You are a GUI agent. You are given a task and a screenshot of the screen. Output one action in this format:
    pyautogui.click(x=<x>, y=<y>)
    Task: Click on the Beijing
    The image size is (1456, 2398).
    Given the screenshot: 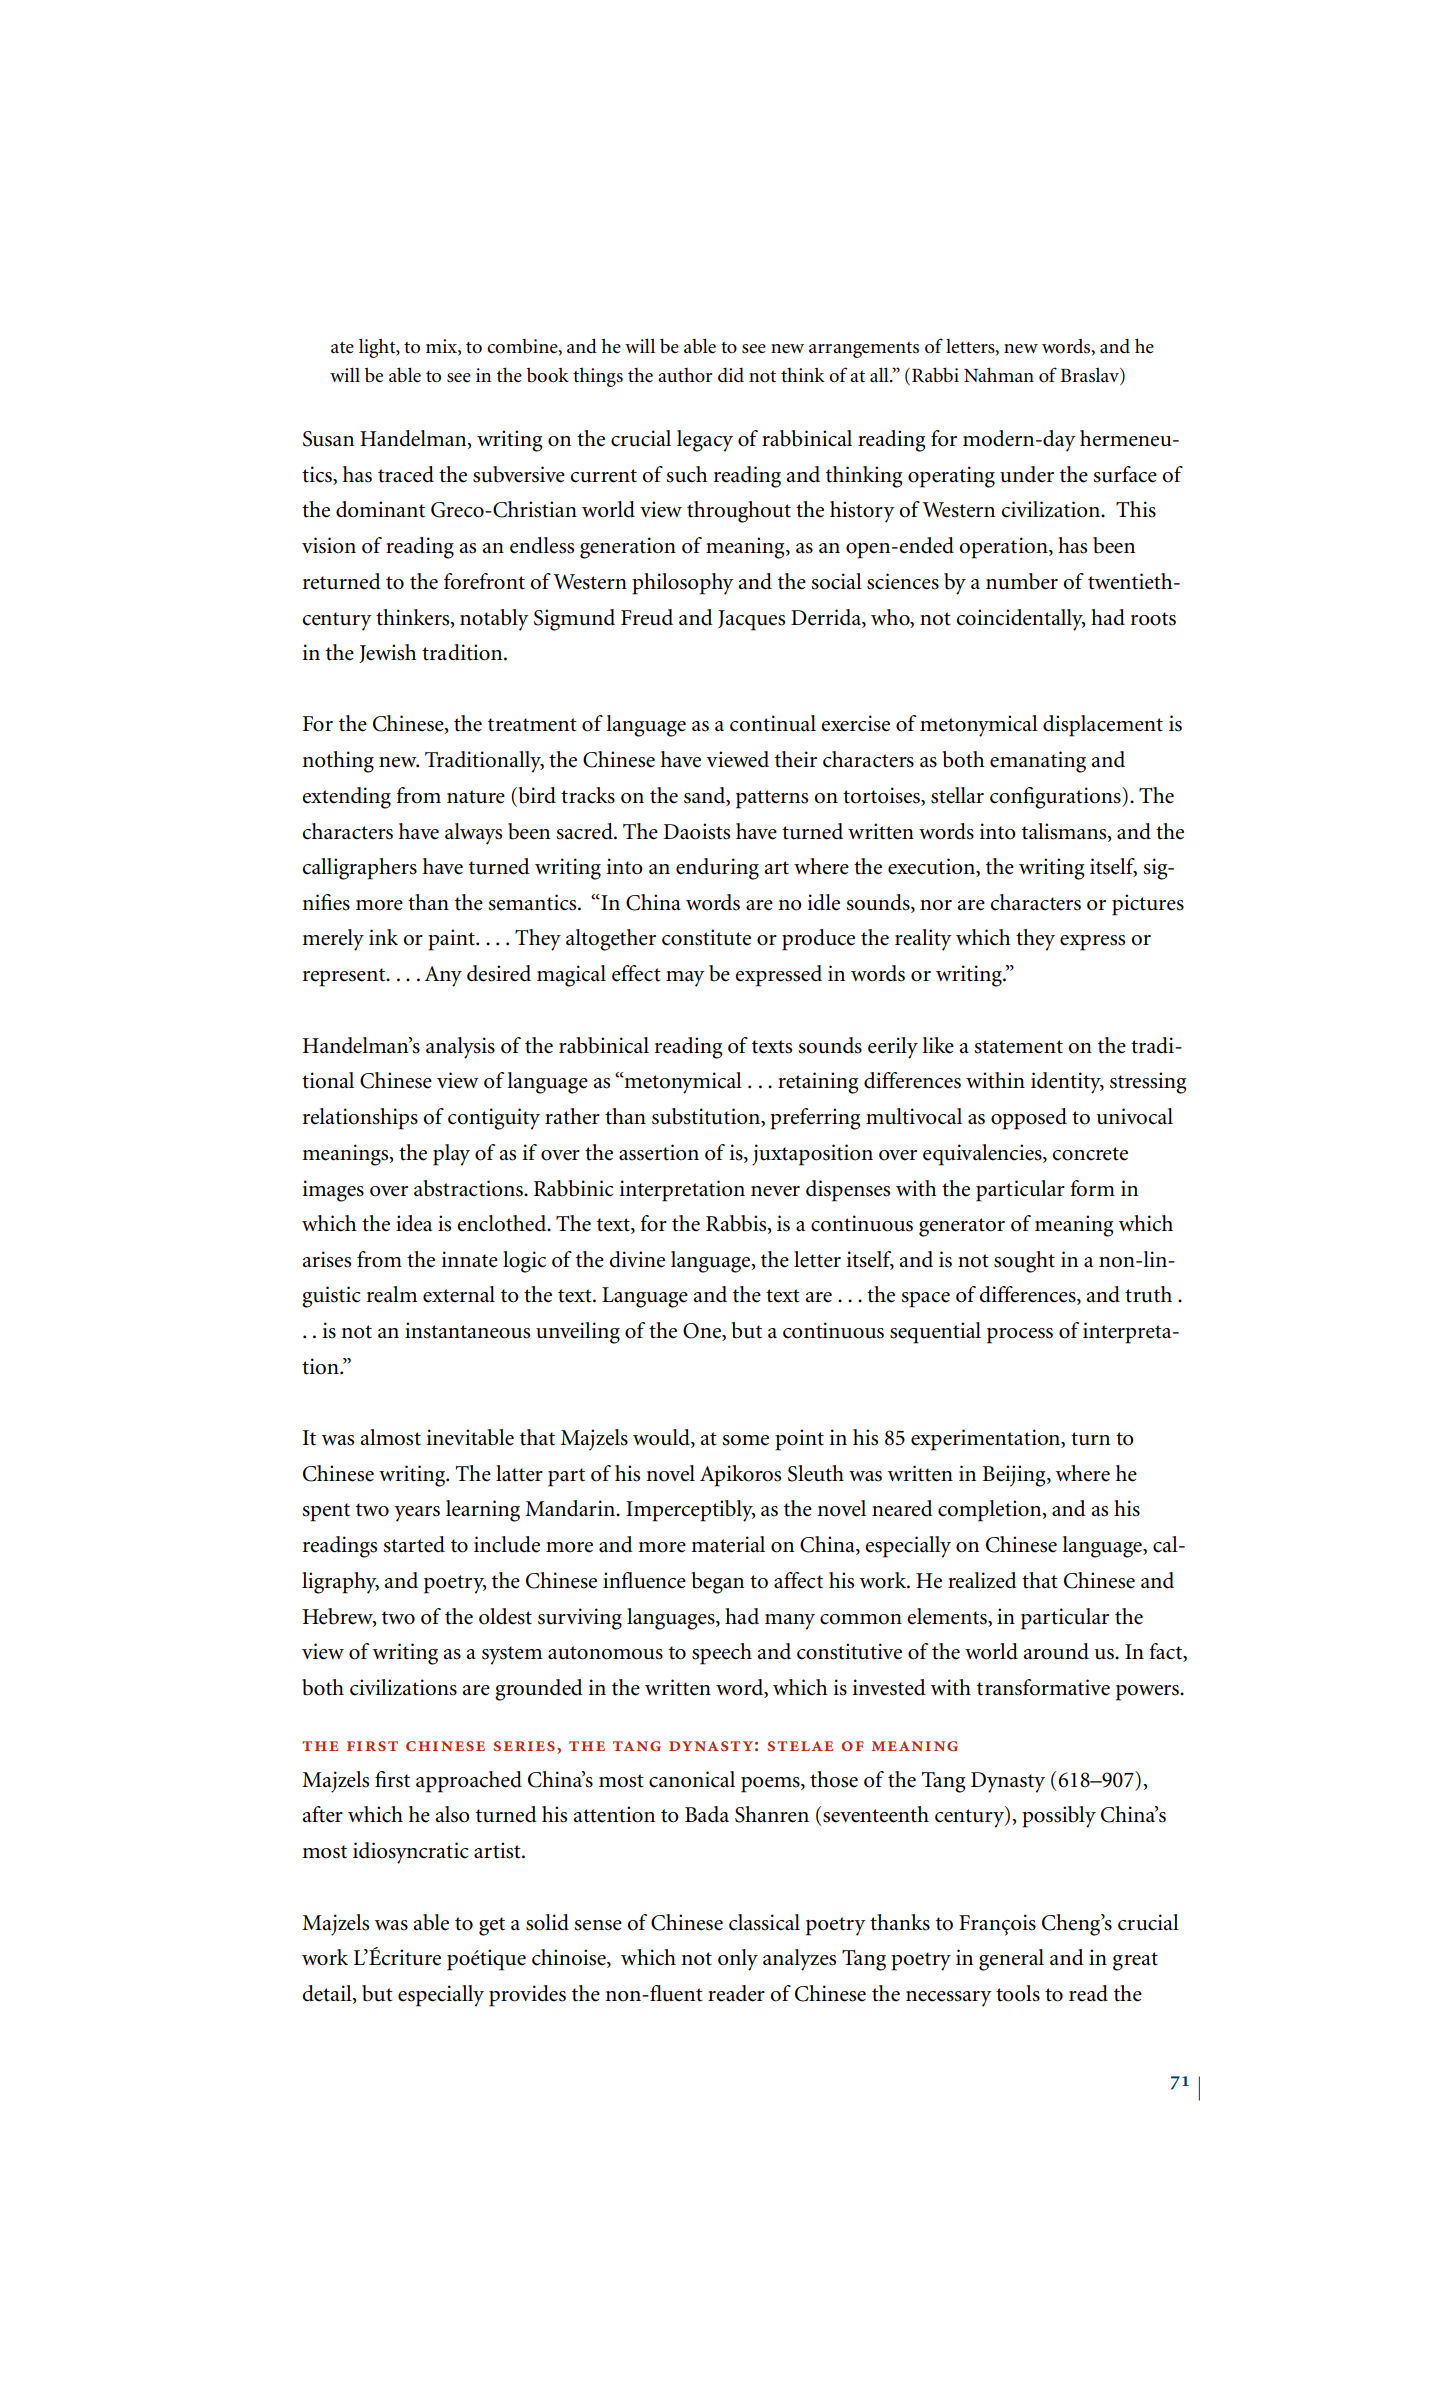 What is the action you would take?
    pyautogui.click(x=1015, y=1476)
